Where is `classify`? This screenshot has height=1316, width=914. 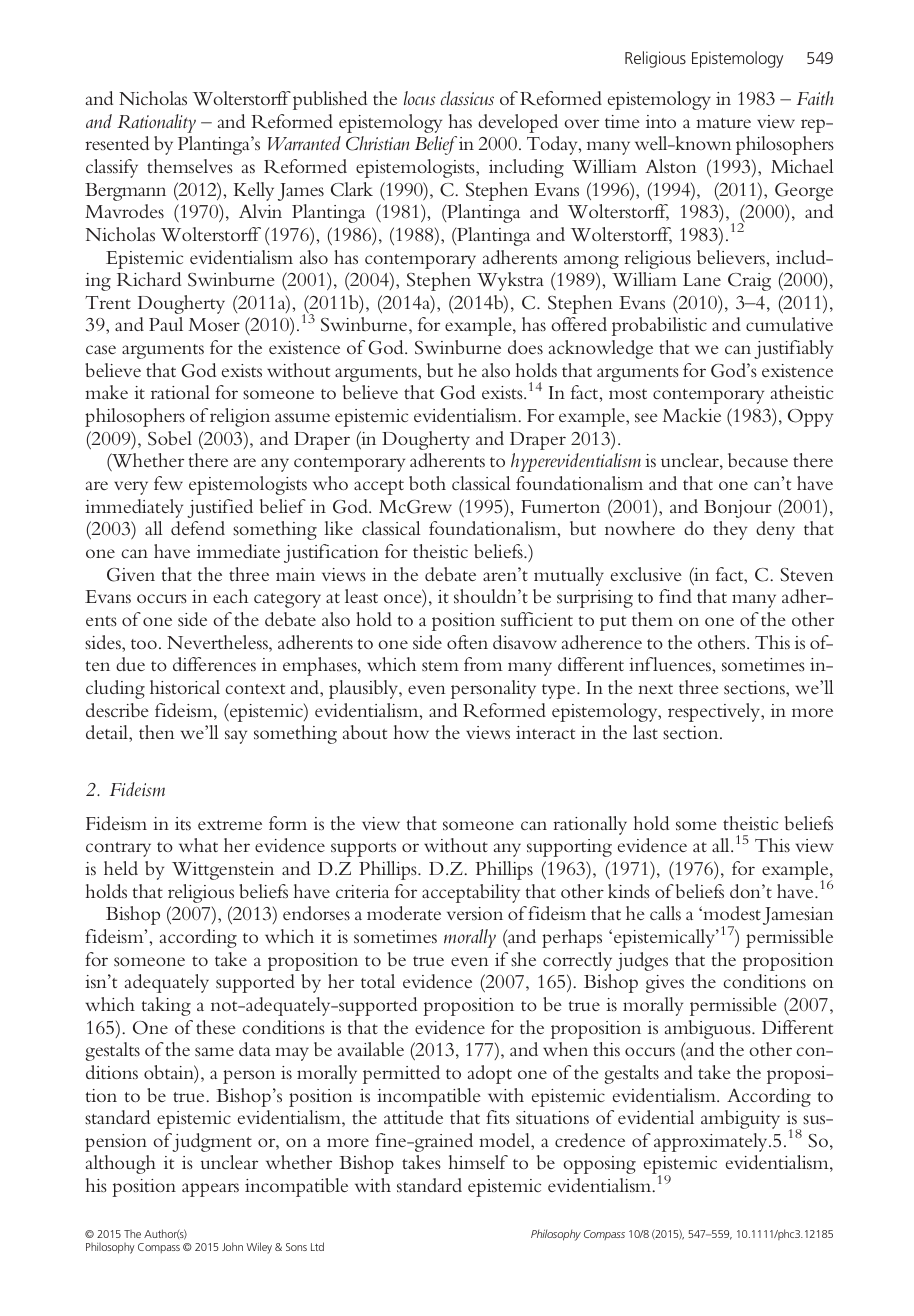 classify is located at coordinates (112, 168).
